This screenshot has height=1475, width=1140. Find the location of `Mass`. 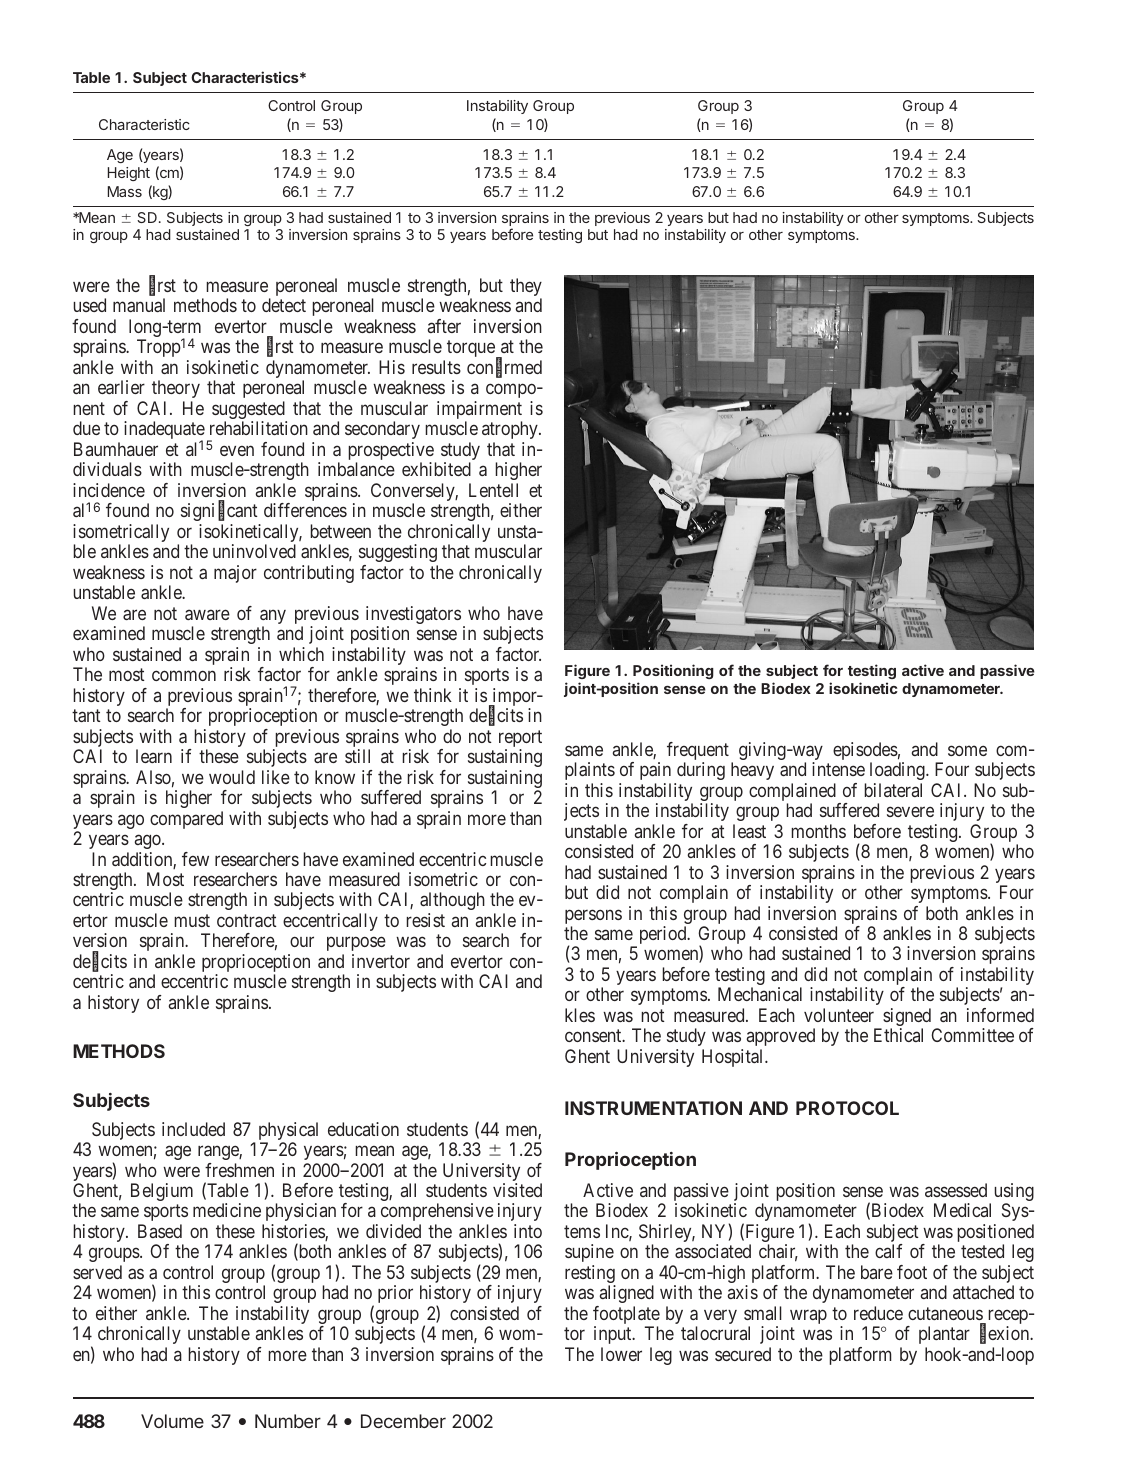

Mass is located at coordinates (125, 191).
